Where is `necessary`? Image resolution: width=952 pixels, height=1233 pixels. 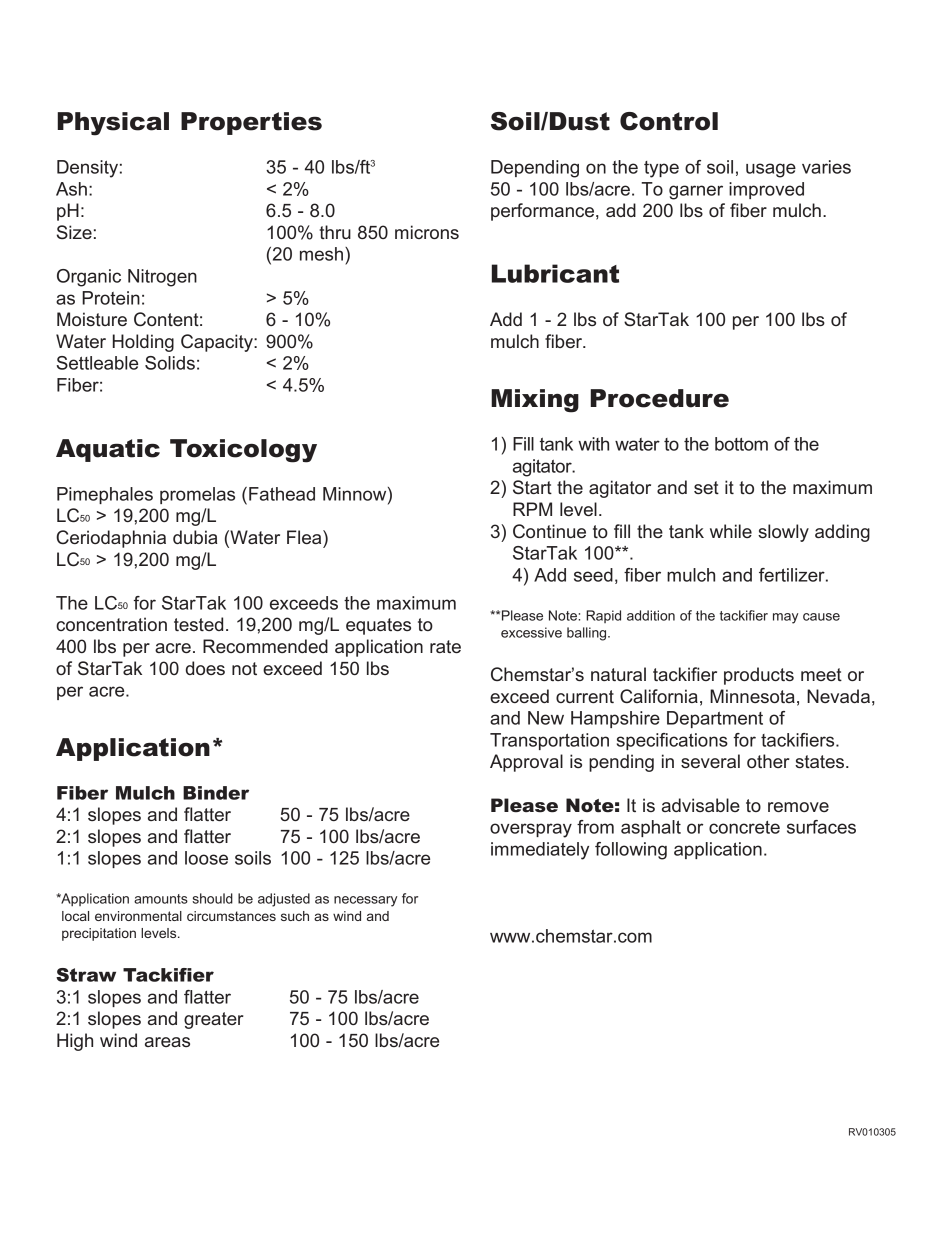
necessary is located at coordinates (365, 901).
